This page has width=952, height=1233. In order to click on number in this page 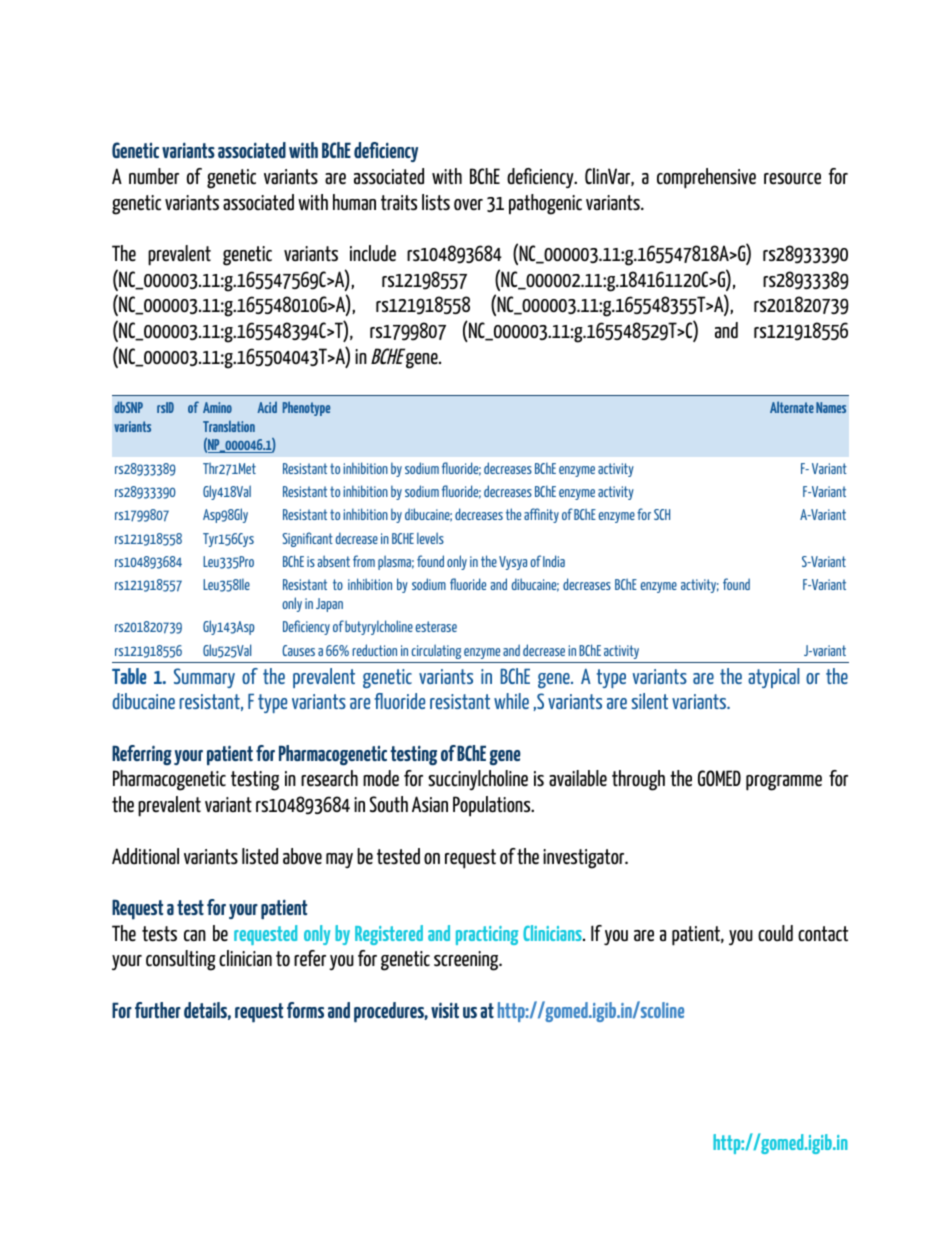, I will do `click(154, 176)`.
